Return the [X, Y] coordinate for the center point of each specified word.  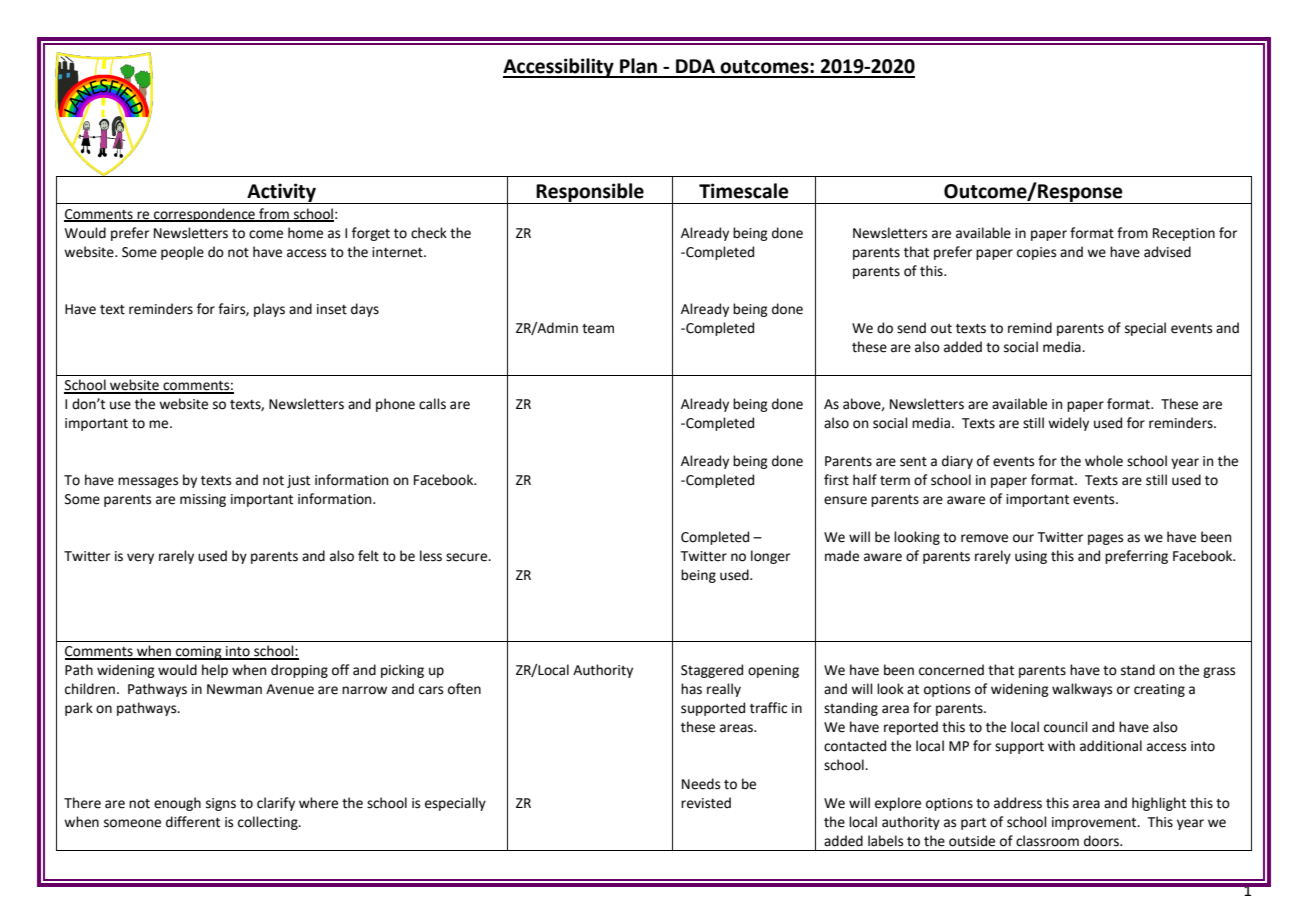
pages [1105, 539]
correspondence [204, 215]
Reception [1184, 234]
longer [770, 557]
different [193, 822]
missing [203, 500]
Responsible [590, 193]
